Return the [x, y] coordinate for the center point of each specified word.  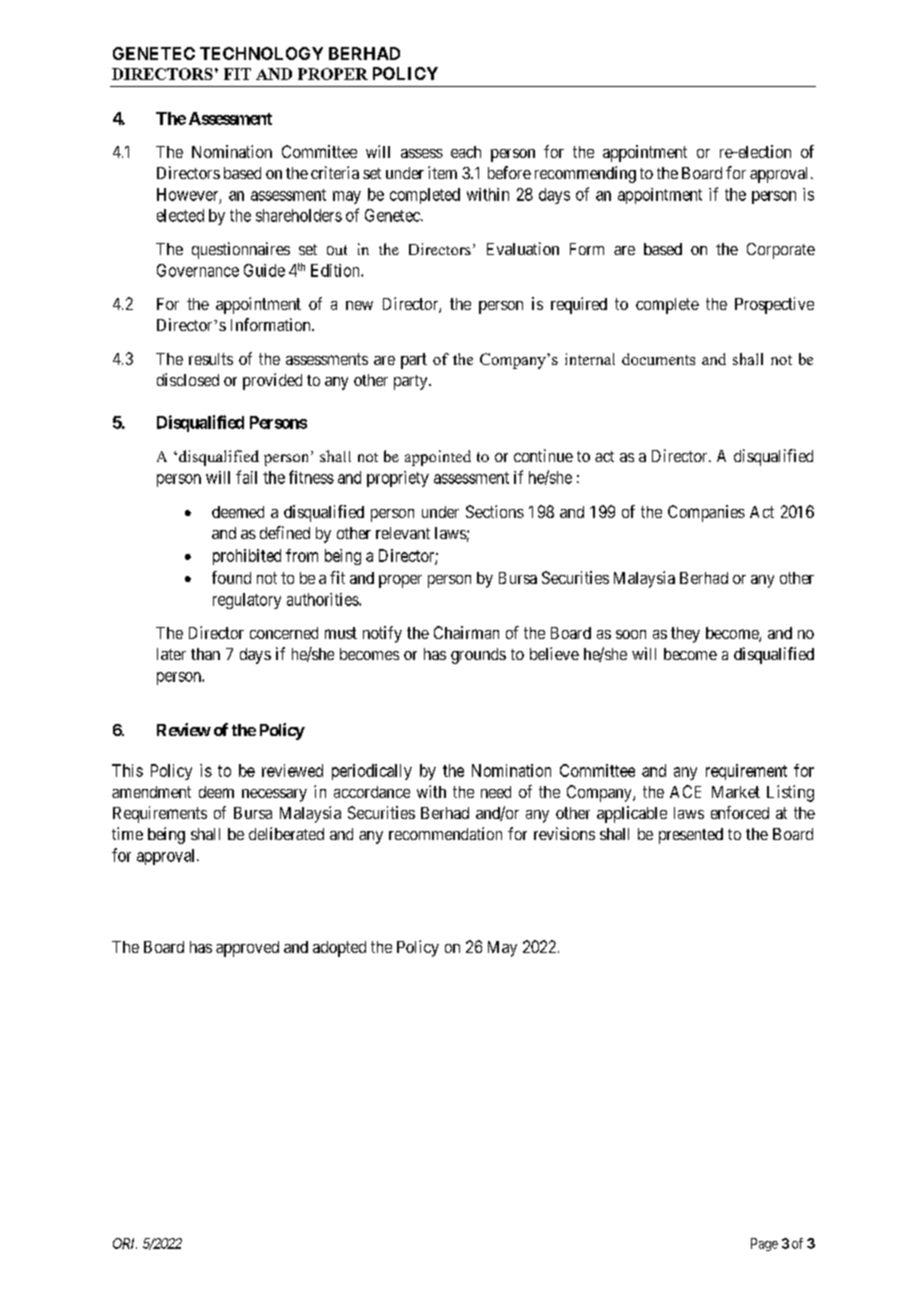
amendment [151, 792]
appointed [438, 458]
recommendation [445, 833]
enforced [740, 812]
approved [247, 949]
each [466, 152]
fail [246, 477]
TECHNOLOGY [261, 53]
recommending [585, 174]
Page [764, 1244]
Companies [706, 513]
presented [691, 836]
